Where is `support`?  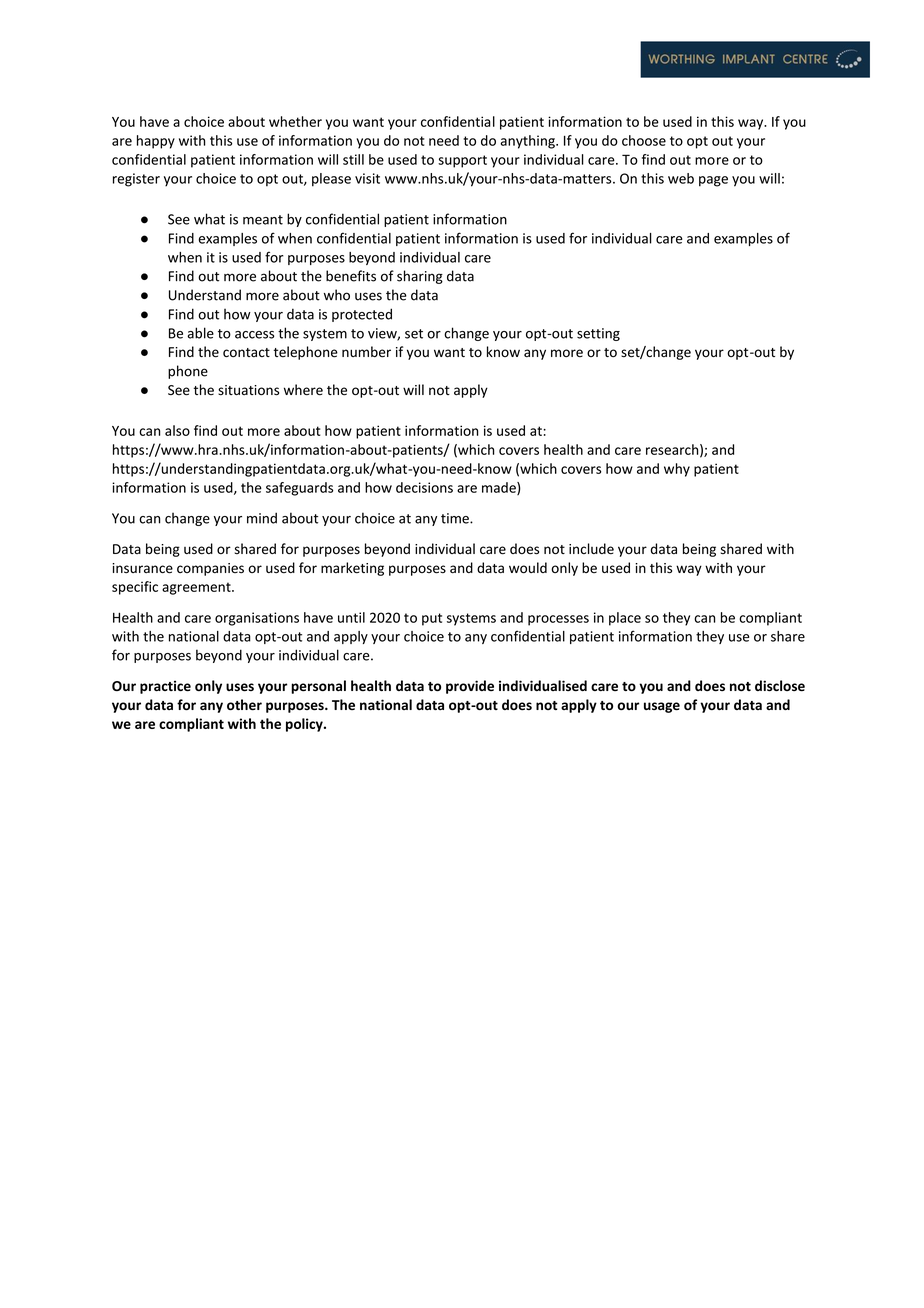
support is located at coordinates (462, 161).
